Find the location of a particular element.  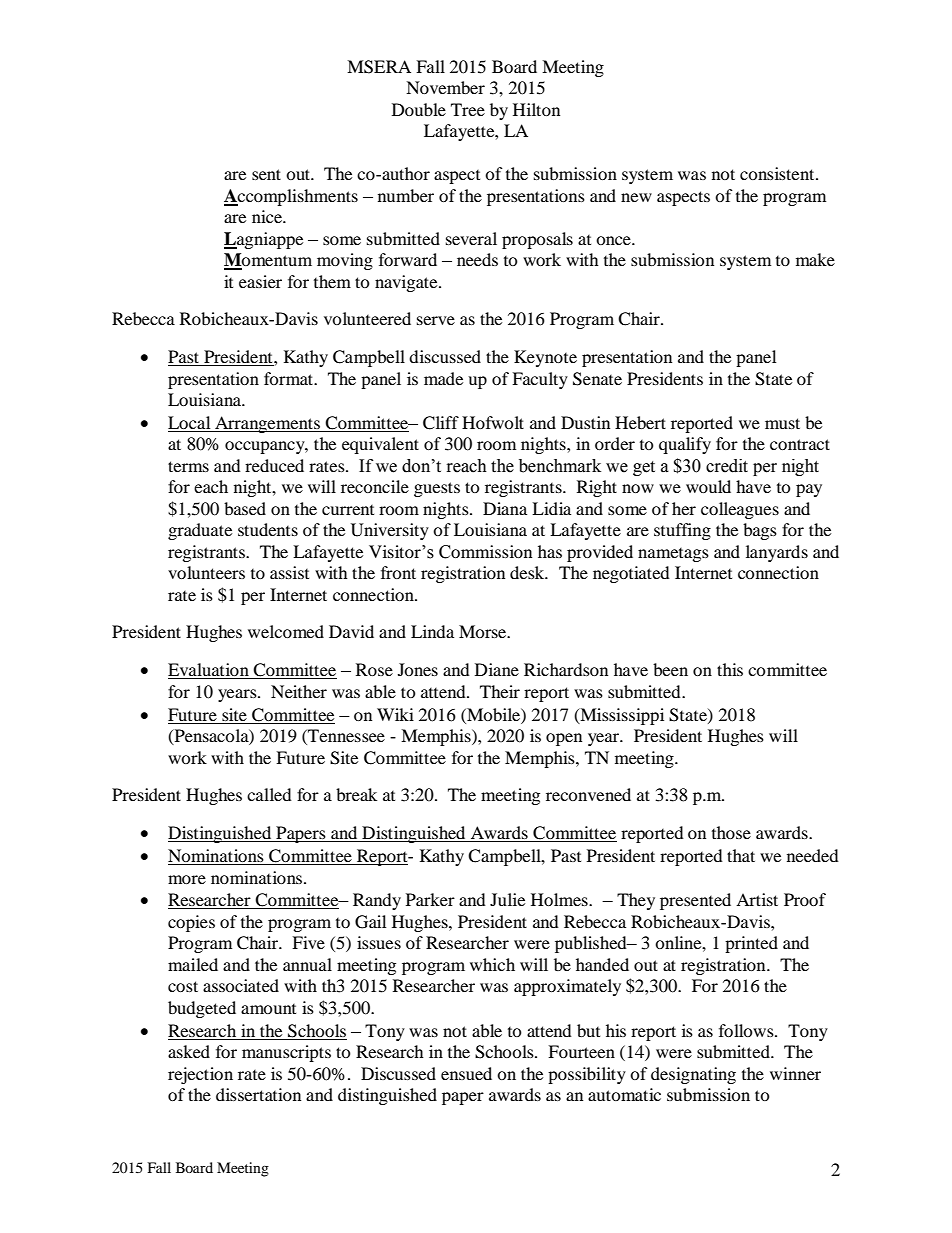

lanyards is located at coordinates (777, 553).
